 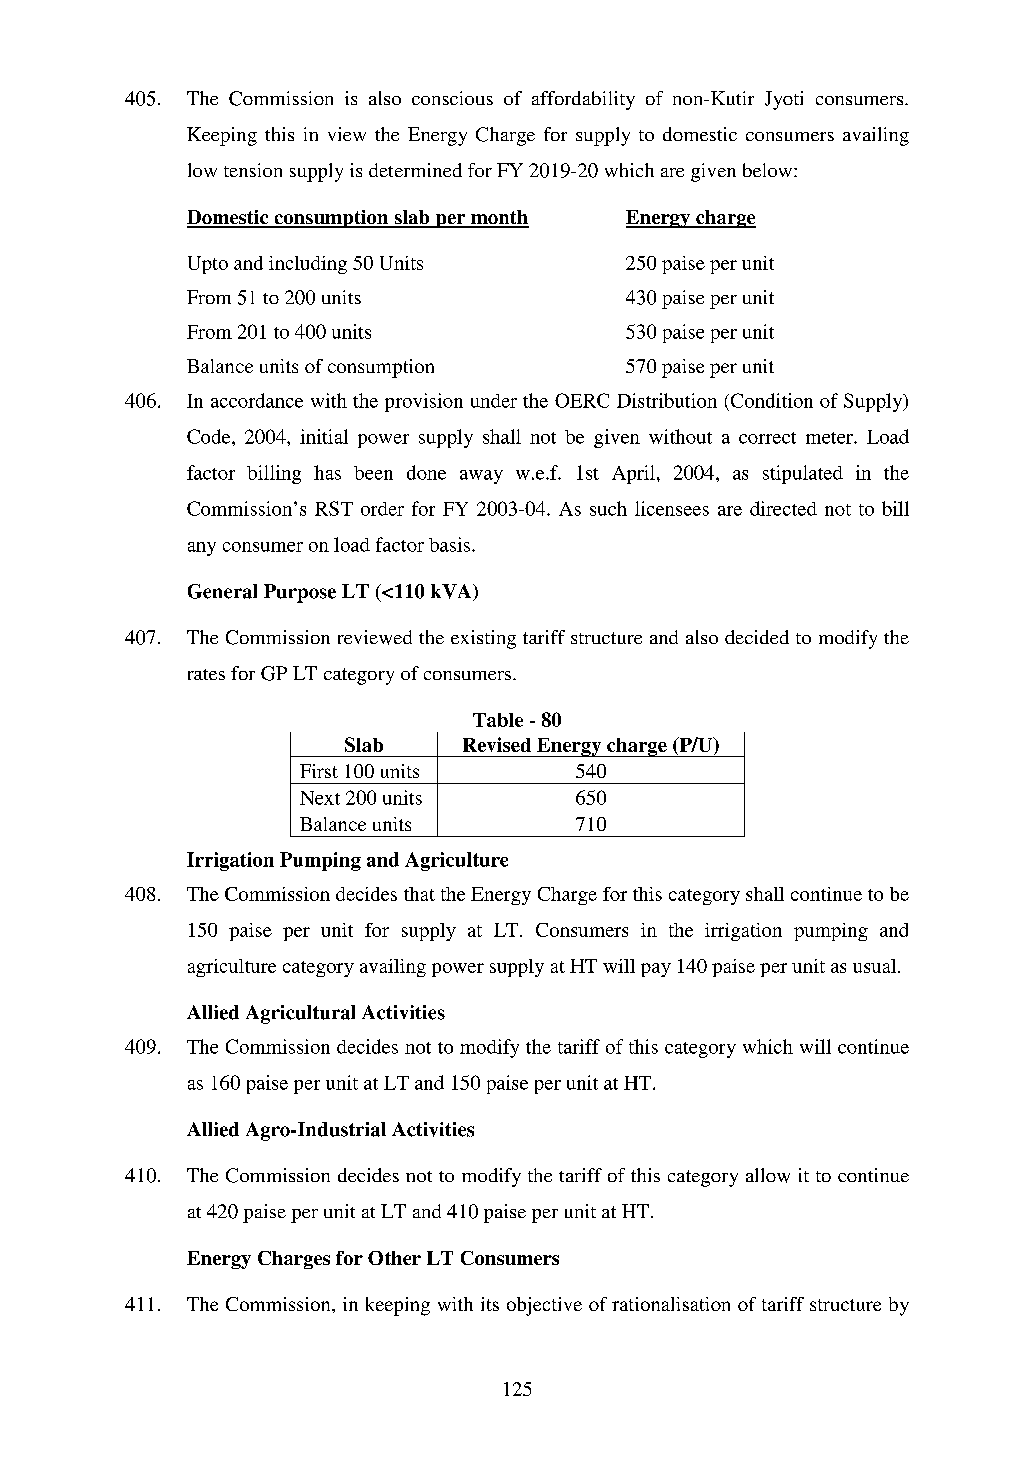 What do you see at coordinates (300, 1014) in the screenshot?
I see `Agricultural` at bounding box center [300, 1014].
